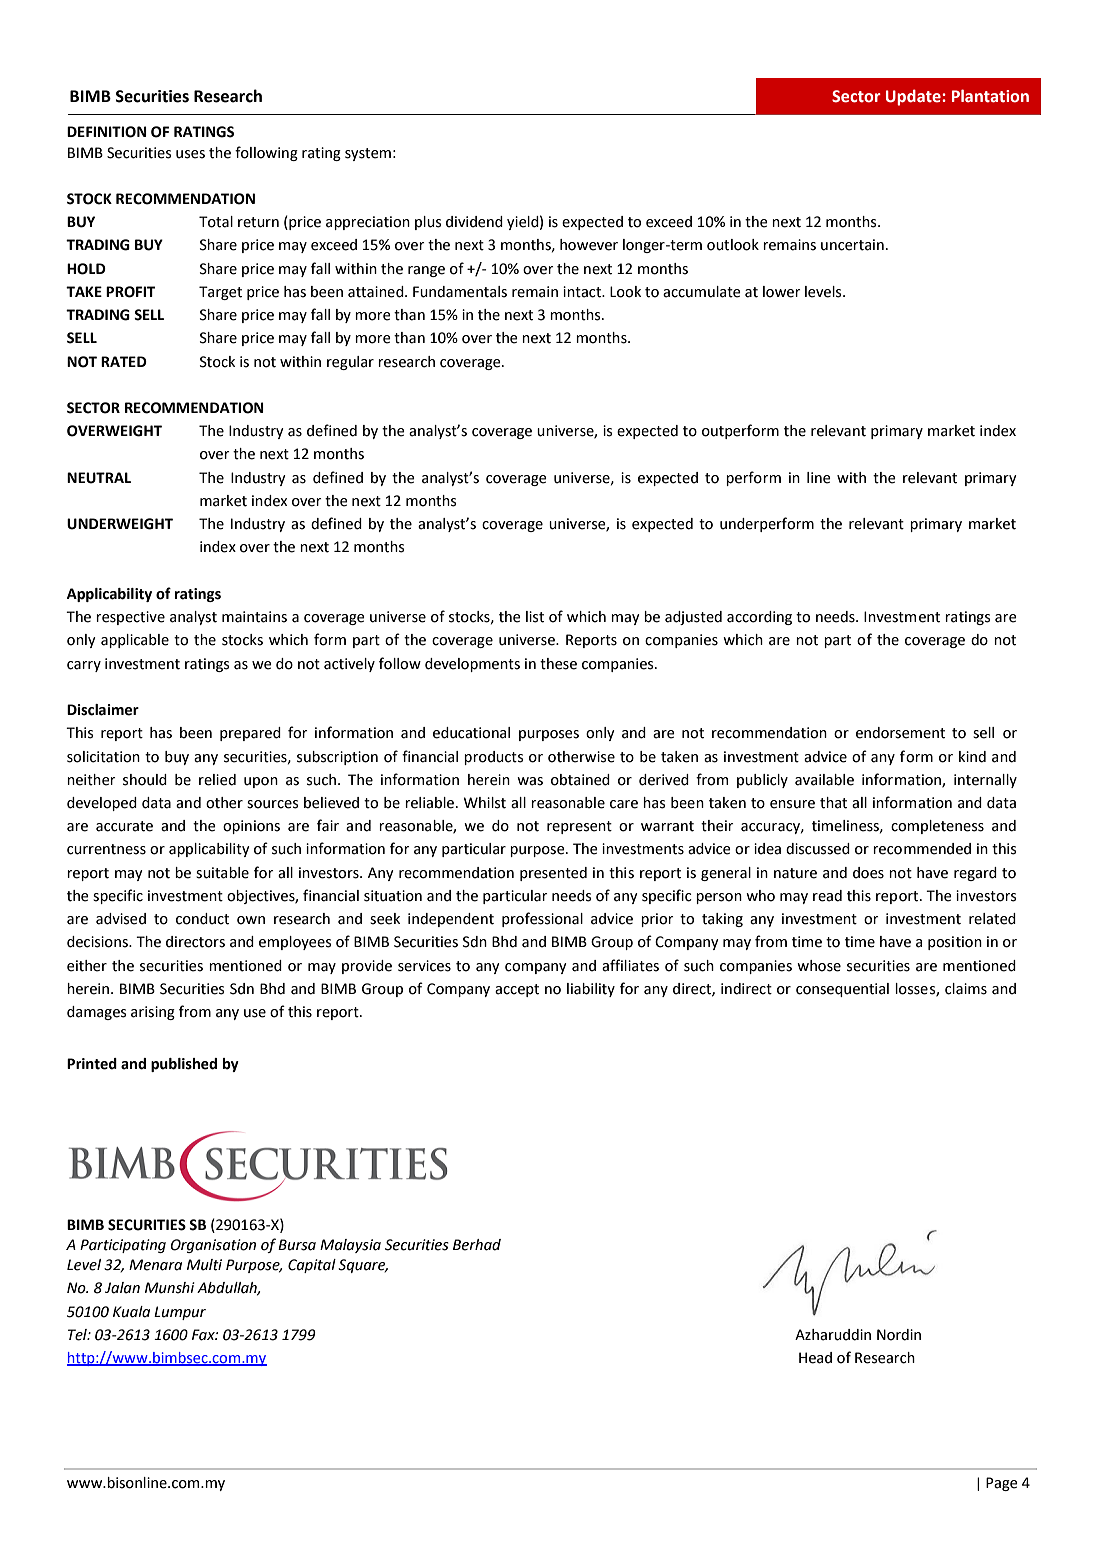 Image resolution: width=1095 pixels, height=1548 pixels. What do you see at coordinates (474, 222) in the screenshot?
I see `dividend` at bounding box center [474, 222].
